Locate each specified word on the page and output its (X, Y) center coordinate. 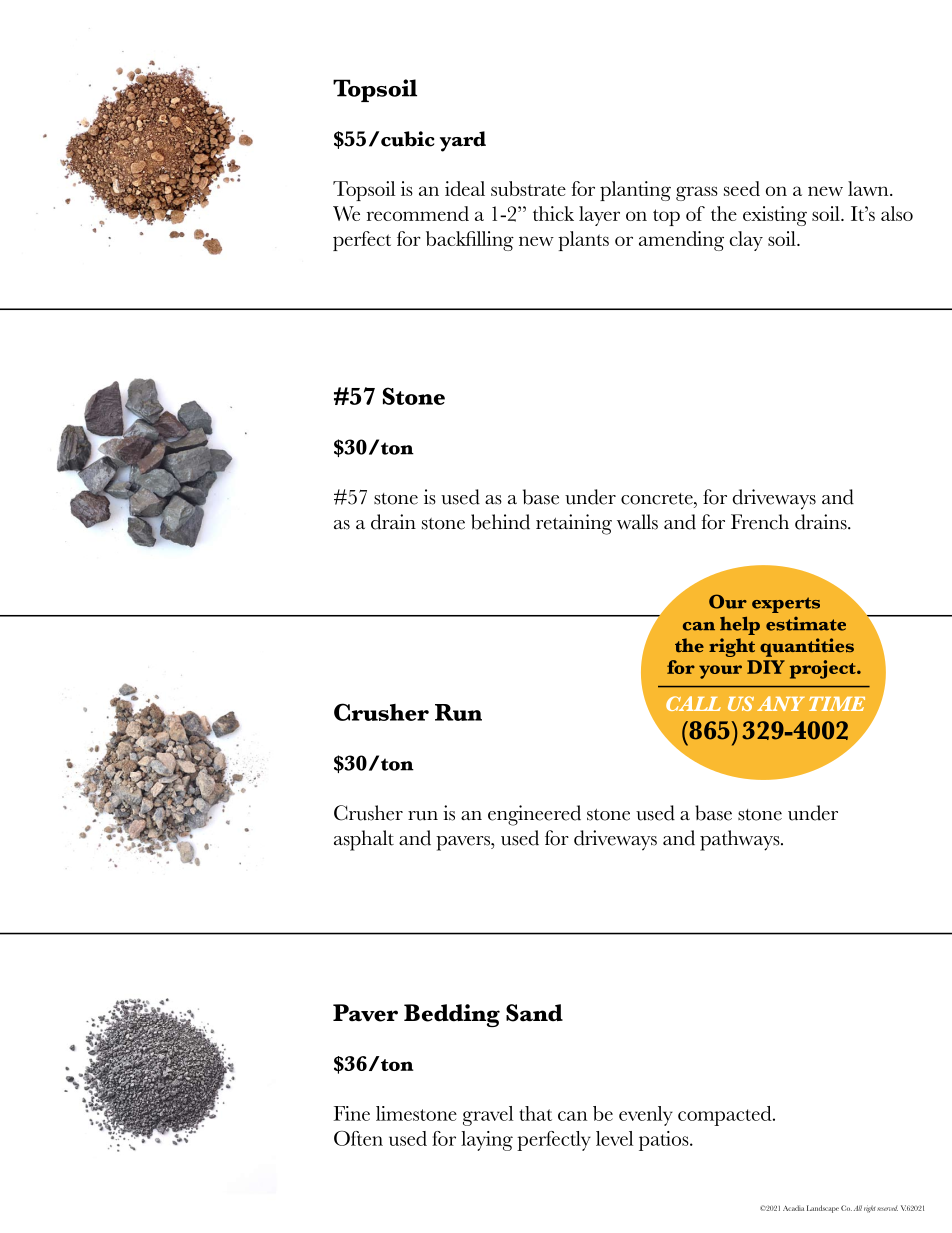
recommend (418, 213)
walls (637, 522)
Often (358, 1138)
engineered (534, 815)
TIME (837, 704)
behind (500, 522)
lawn (869, 188)
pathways (741, 840)
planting (635, 191)
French (760, 522)
